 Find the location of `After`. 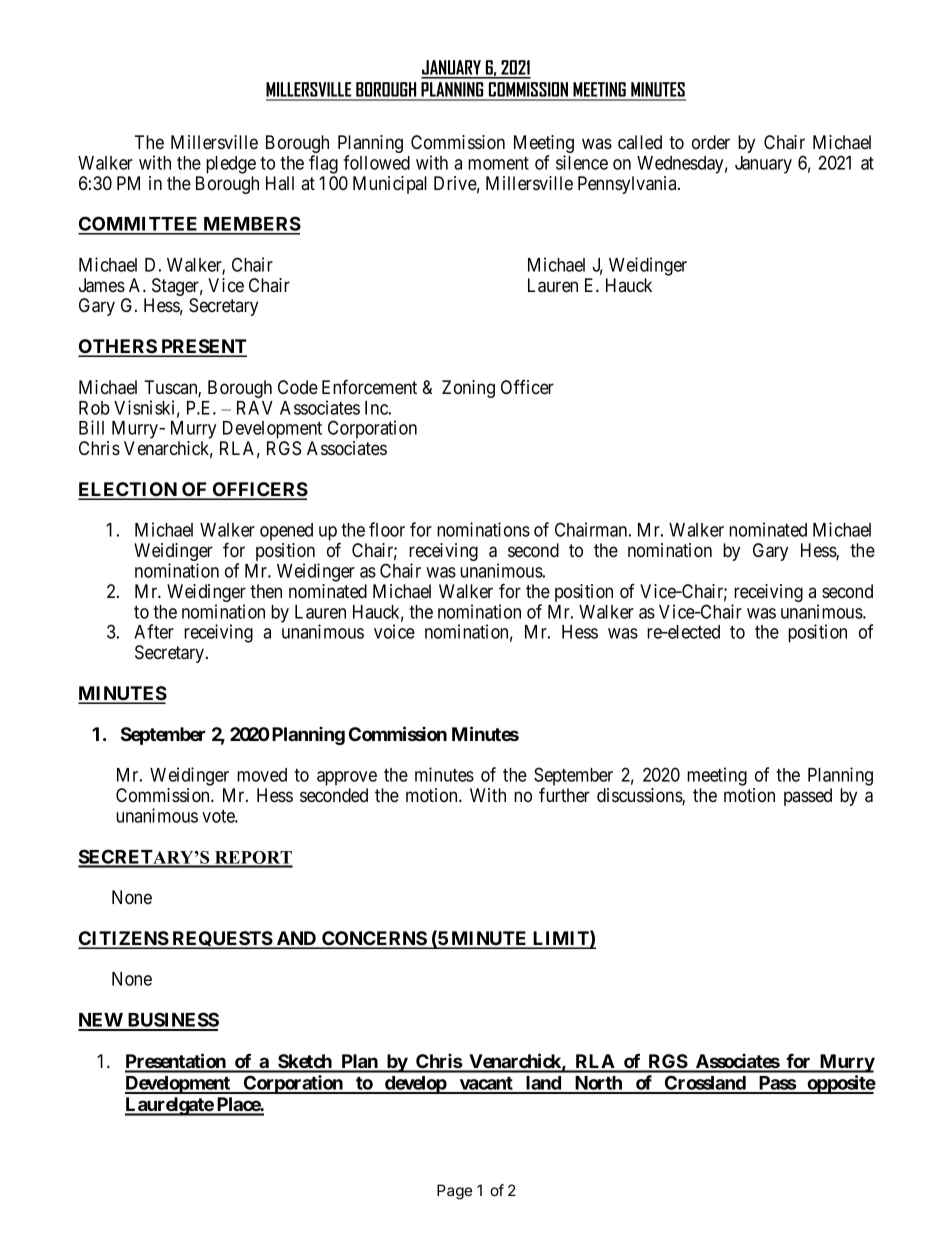

After is located at coordinates (154, 631).
